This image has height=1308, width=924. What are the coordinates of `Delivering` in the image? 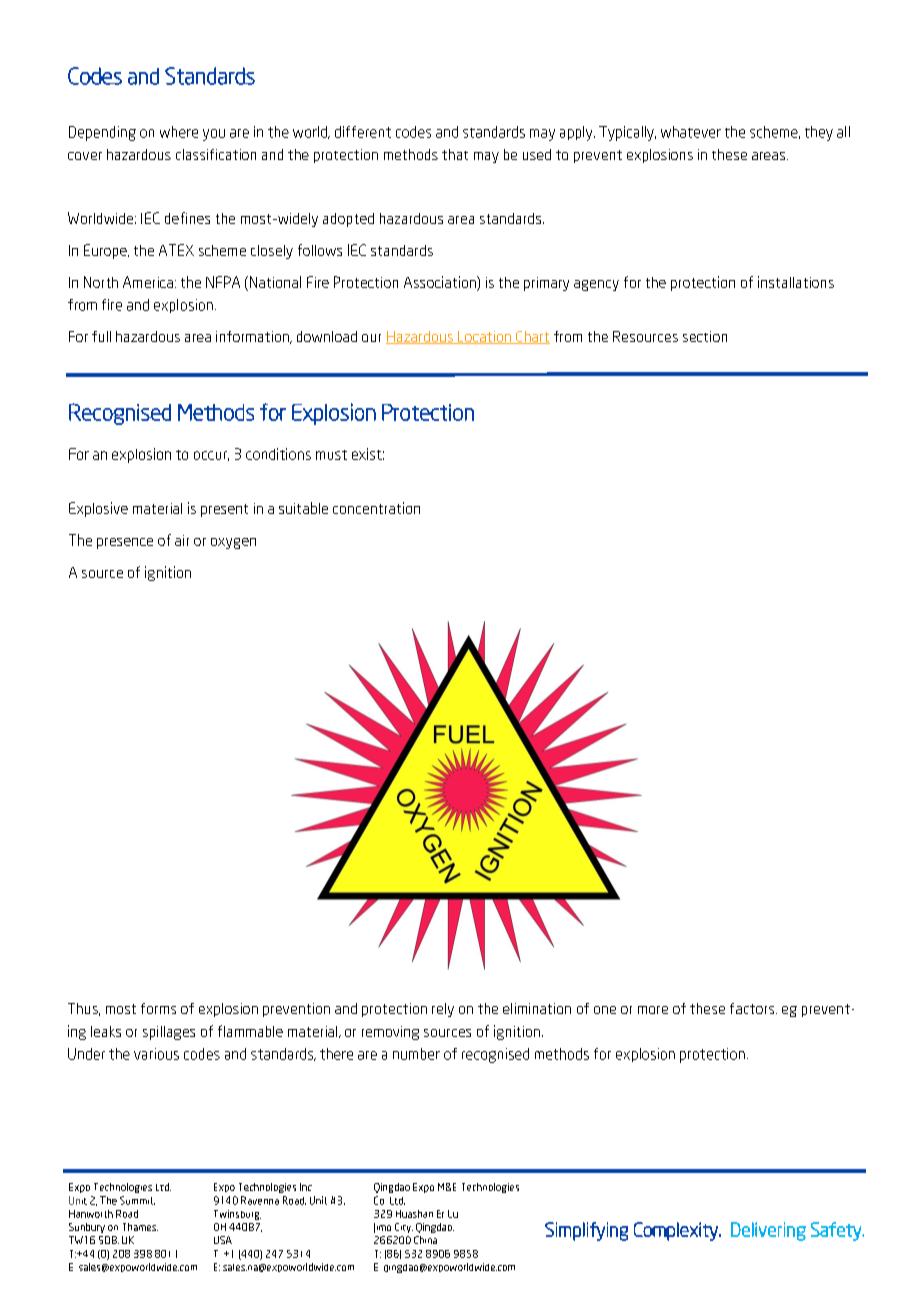 It's located at (768, 1231).
